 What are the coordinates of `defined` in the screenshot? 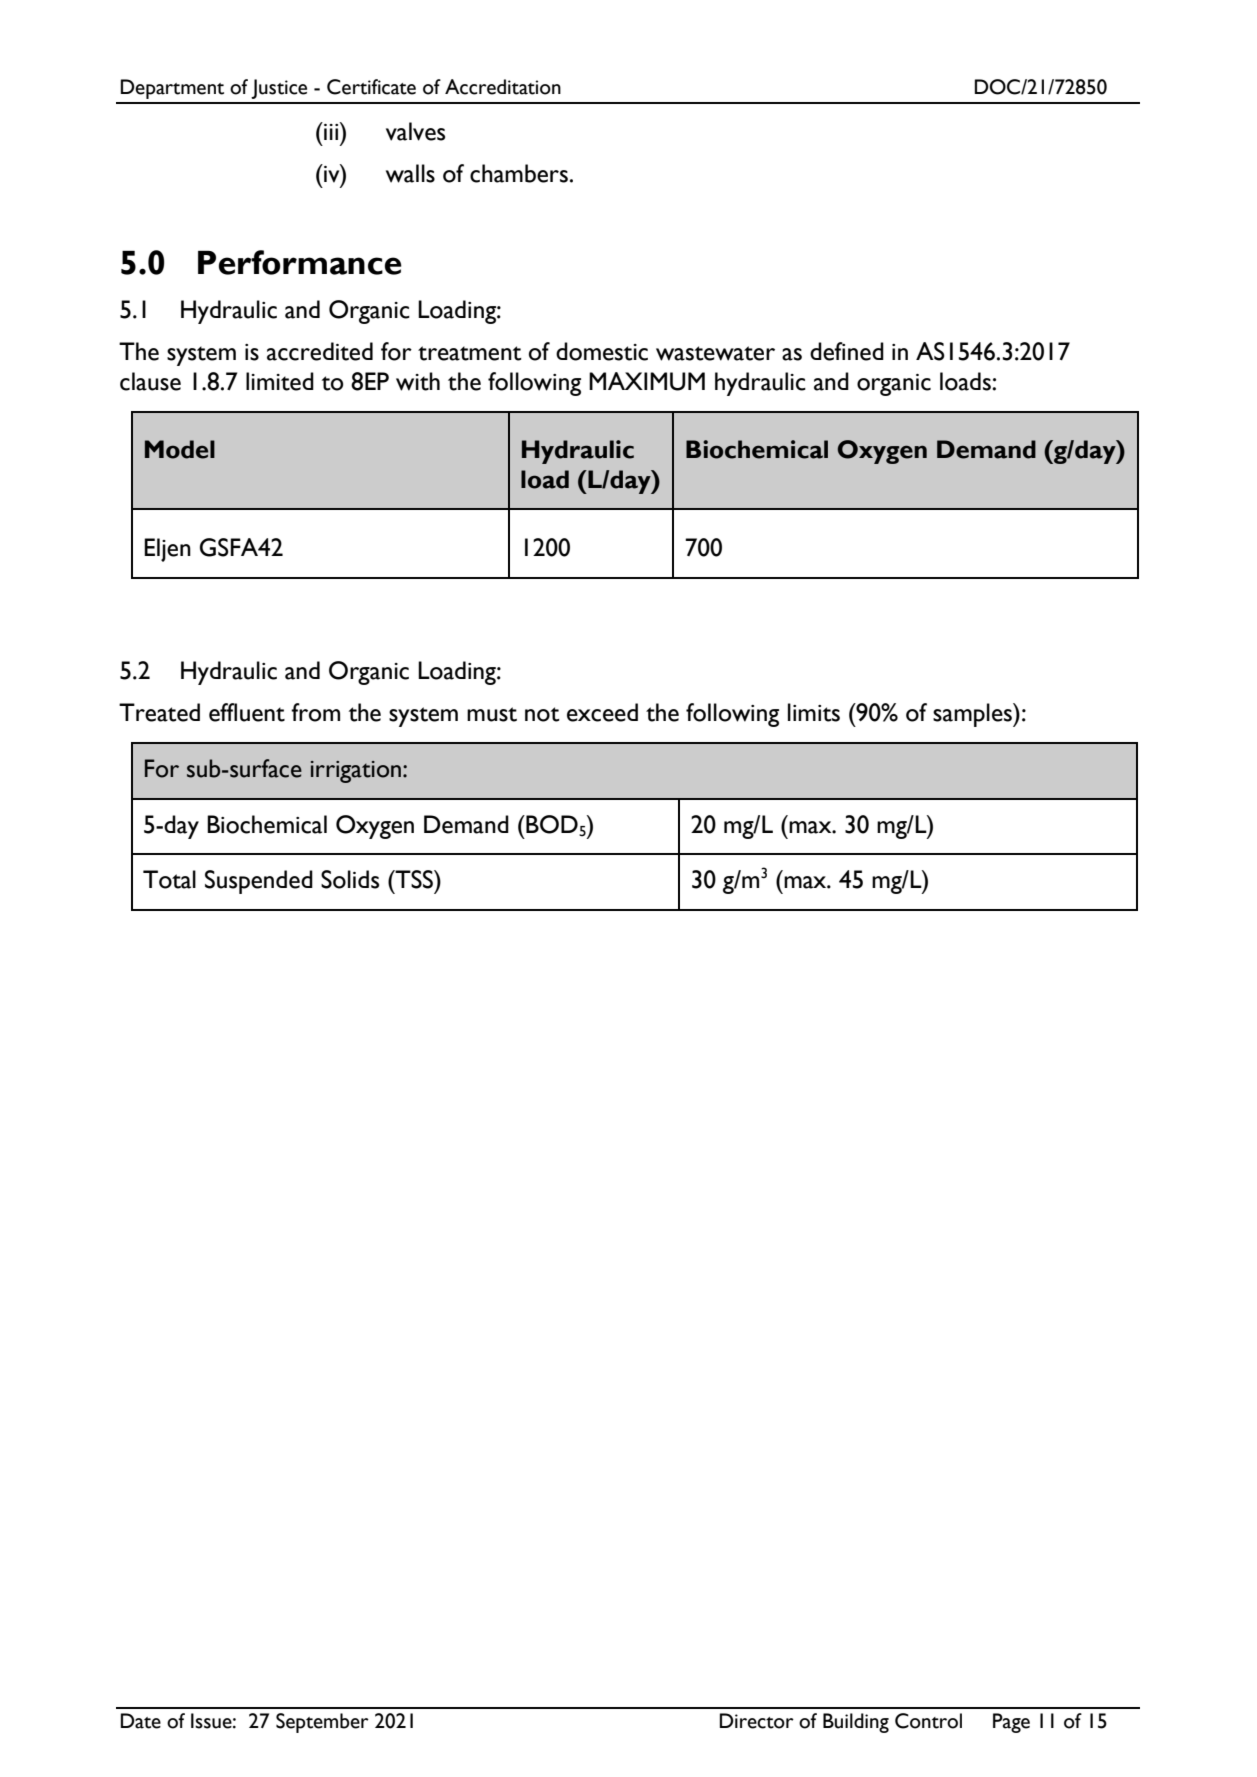 It's located at (847, 351).
